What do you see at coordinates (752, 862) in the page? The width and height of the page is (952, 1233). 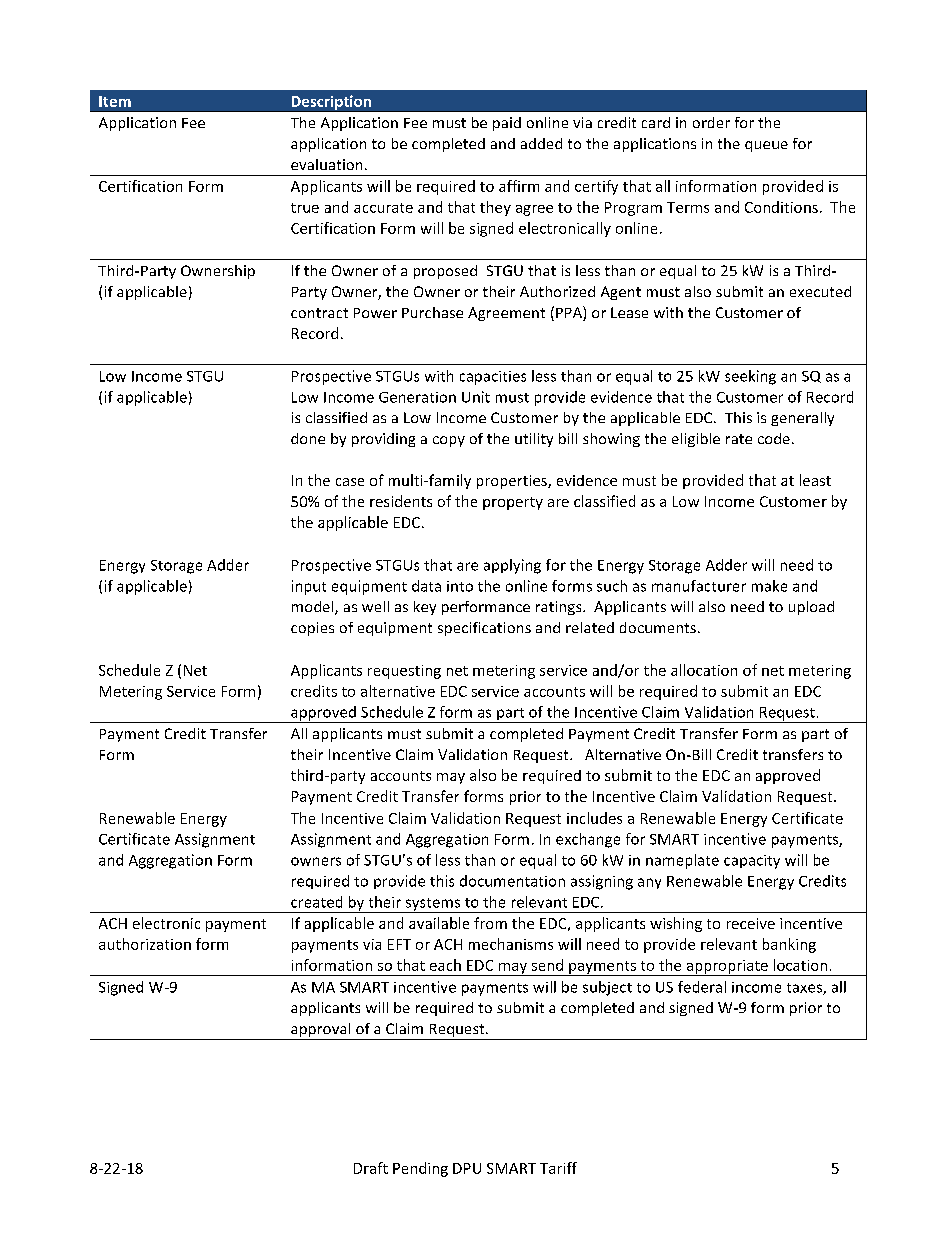 I see `capacity` at bounding box center [752, 862].
